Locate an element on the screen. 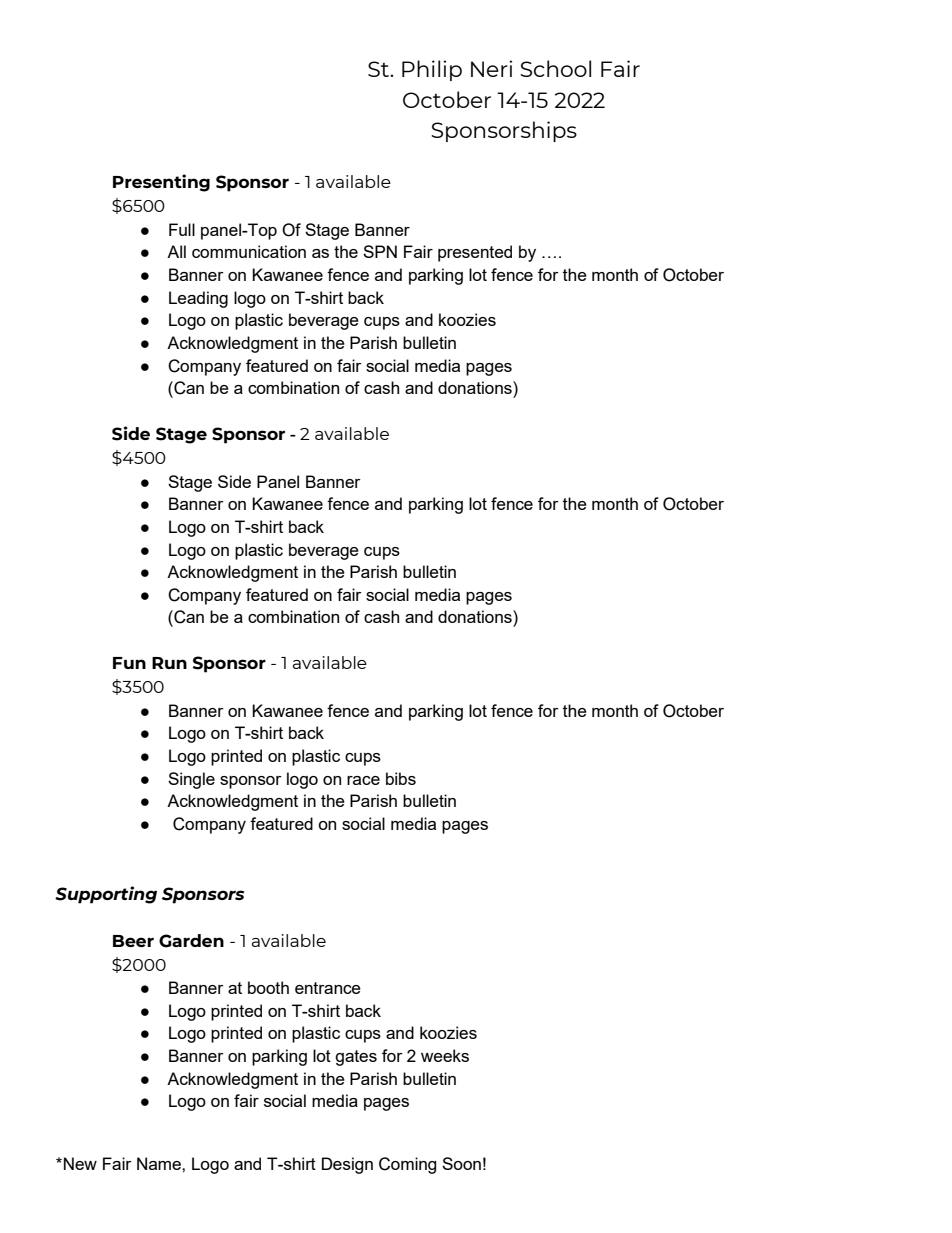 This screenshot has height=1233, width=952. weeks is located at coordinates (445, 1055).
